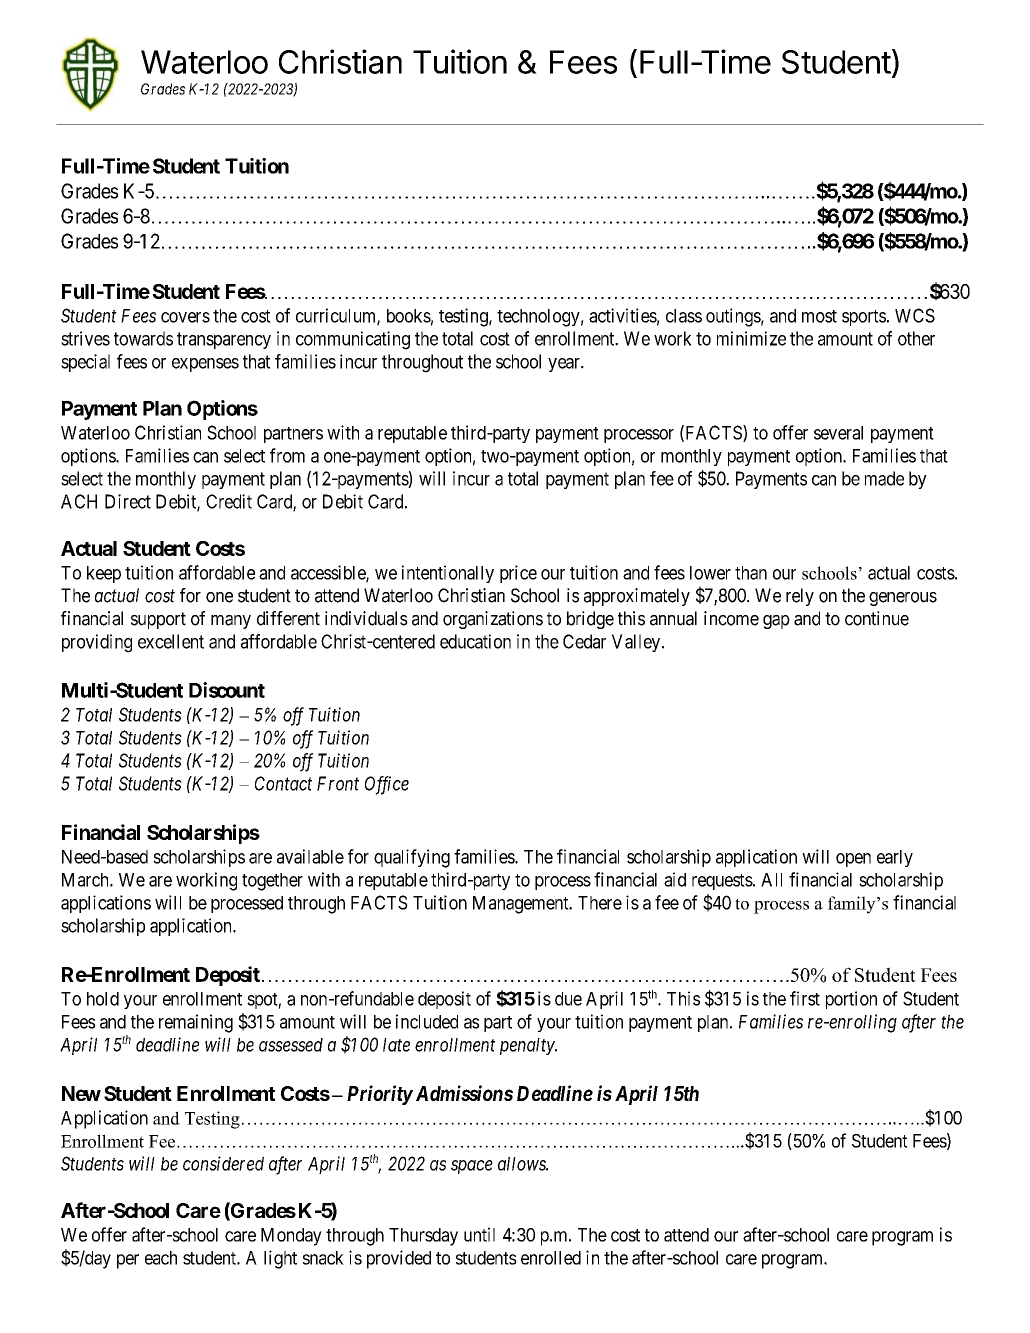  I want to click on each, so click(161, 1258).
